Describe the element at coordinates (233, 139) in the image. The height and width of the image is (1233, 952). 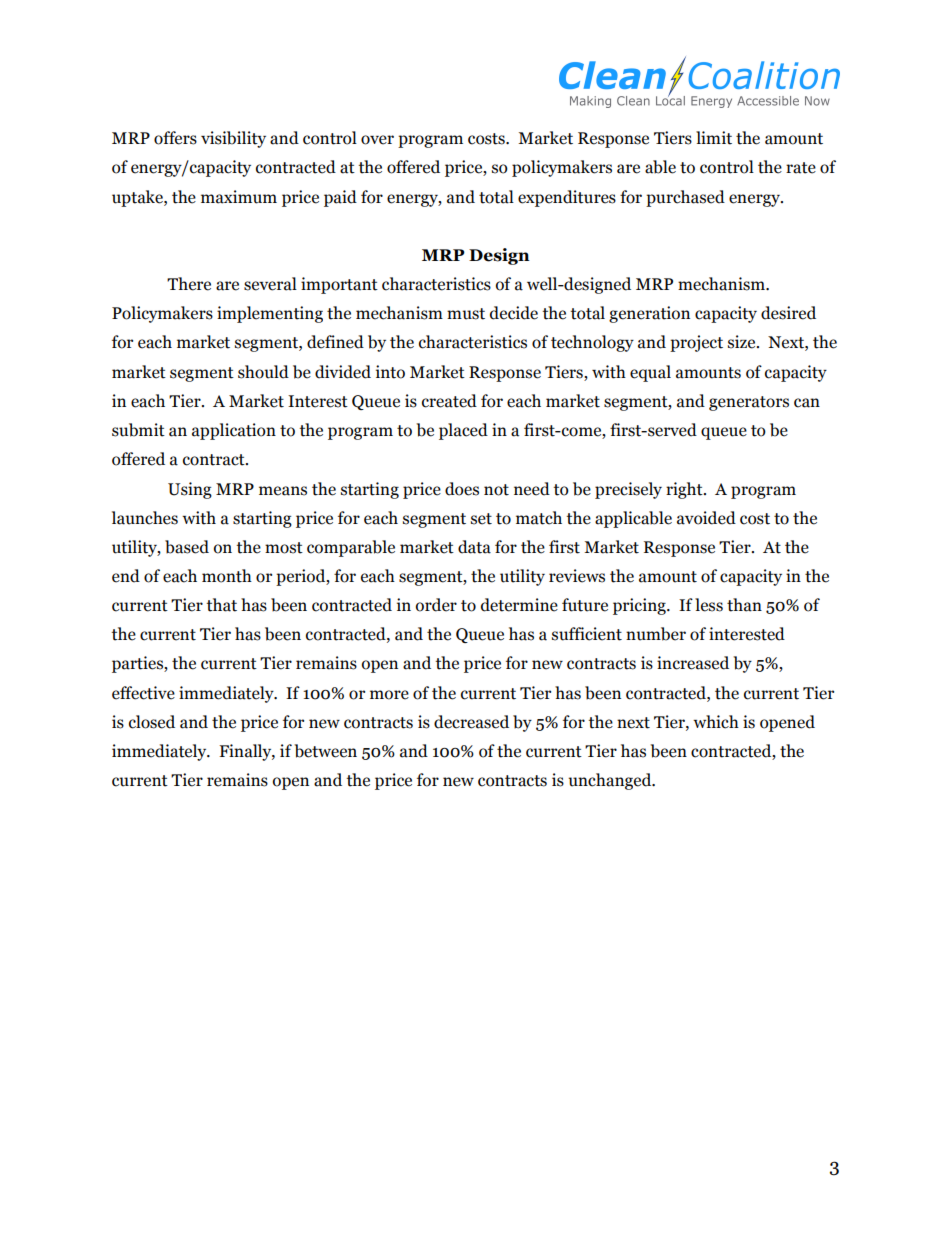
I see `visibility` at that location.
